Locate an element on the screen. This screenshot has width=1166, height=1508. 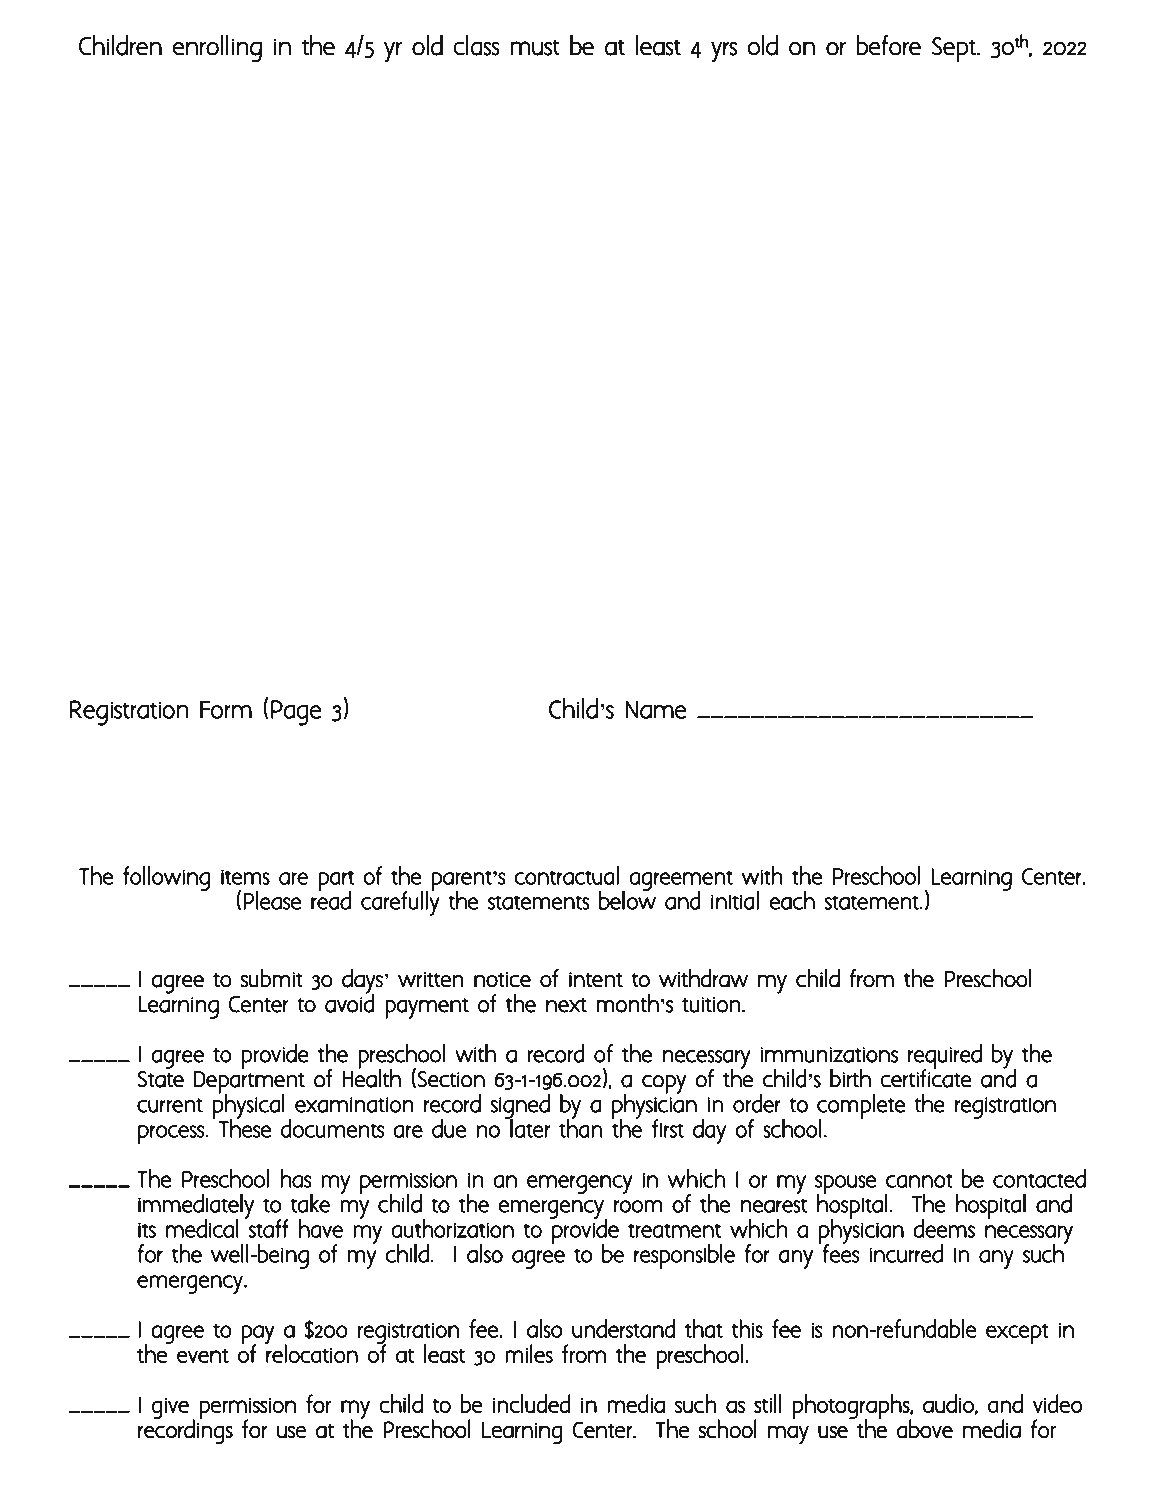
above is located at coordinates (925, 1429).
